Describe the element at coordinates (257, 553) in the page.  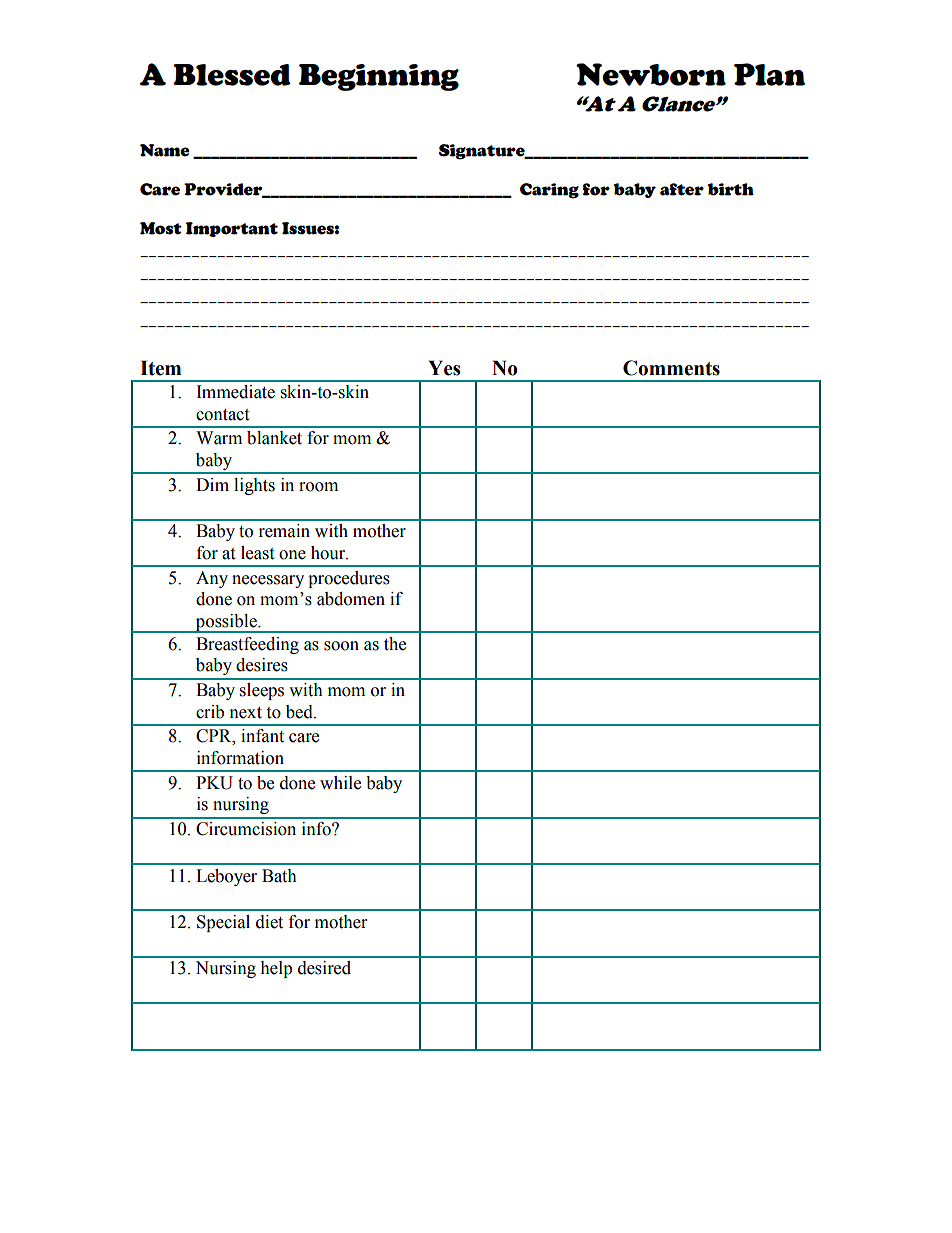
I see `least` at that location.
